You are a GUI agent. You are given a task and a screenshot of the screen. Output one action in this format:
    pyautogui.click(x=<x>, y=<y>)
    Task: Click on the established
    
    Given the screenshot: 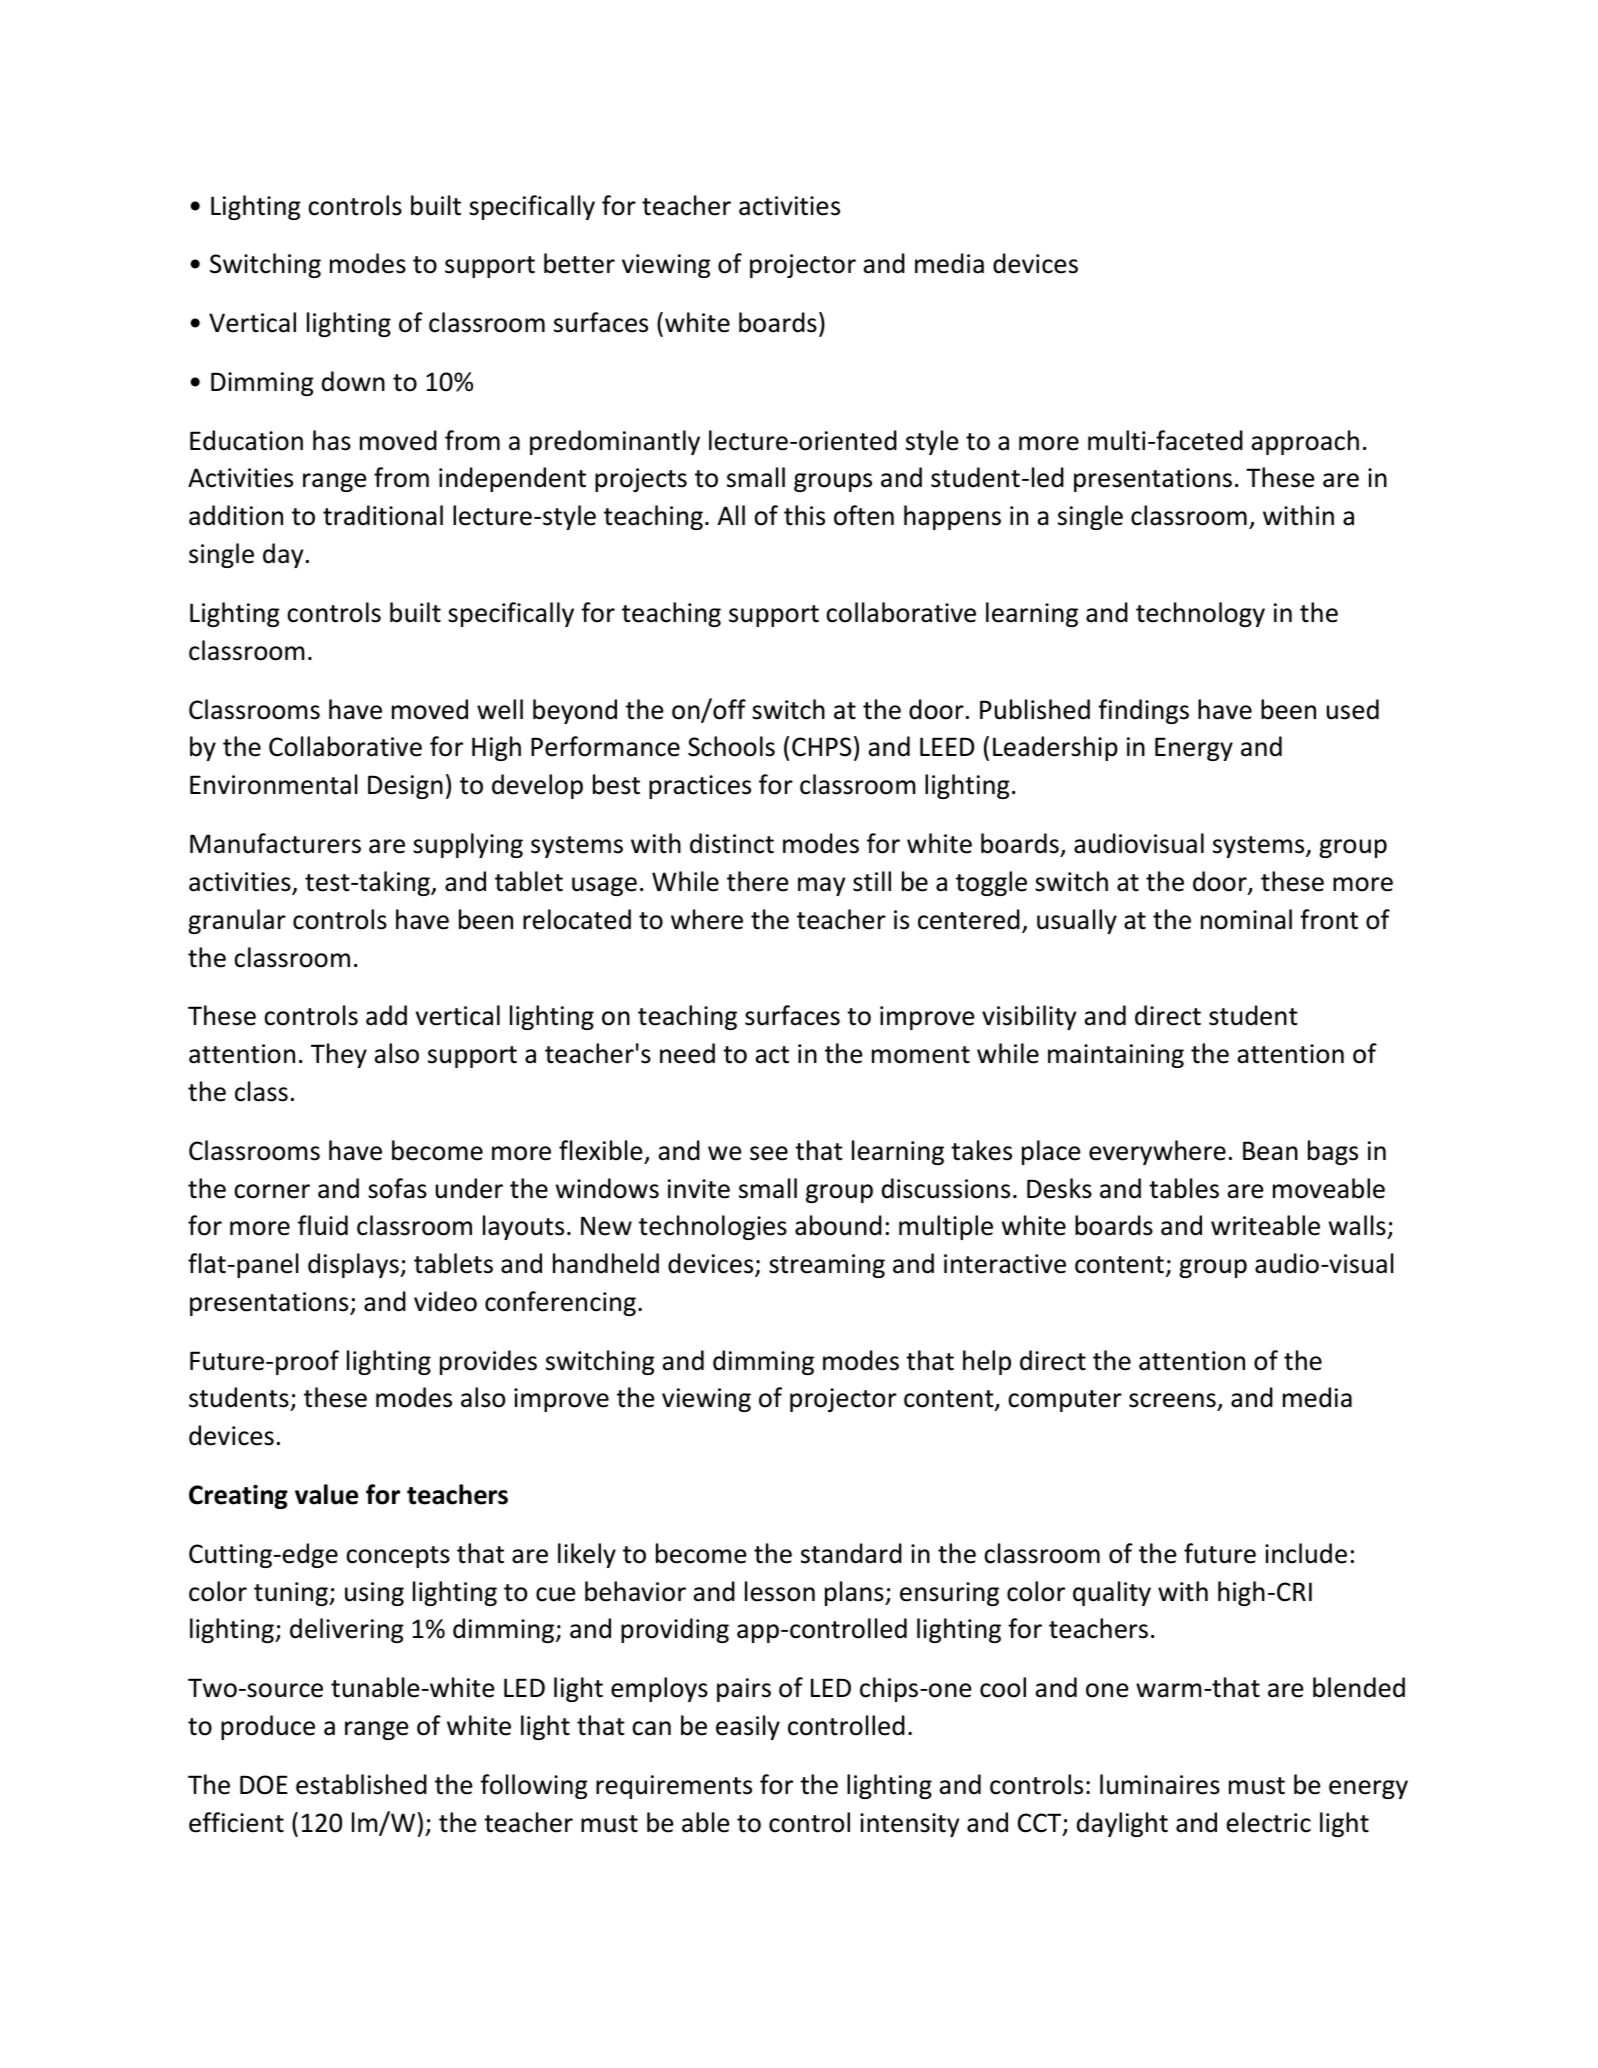 What is the action you would take?
    pyautogui.click(x=361, y=1784)
